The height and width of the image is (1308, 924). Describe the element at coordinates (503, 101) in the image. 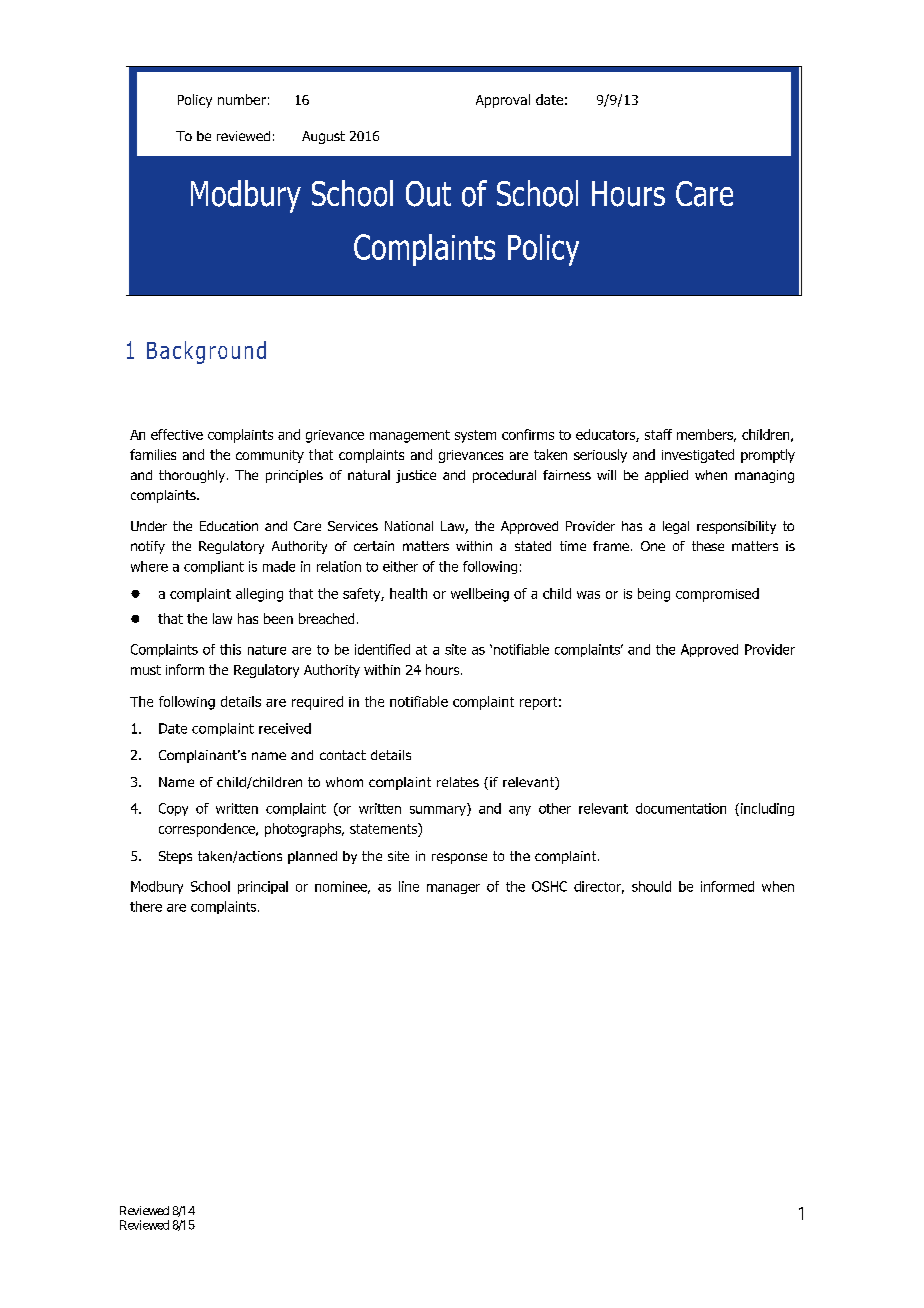

I see `Approval` at that location.
